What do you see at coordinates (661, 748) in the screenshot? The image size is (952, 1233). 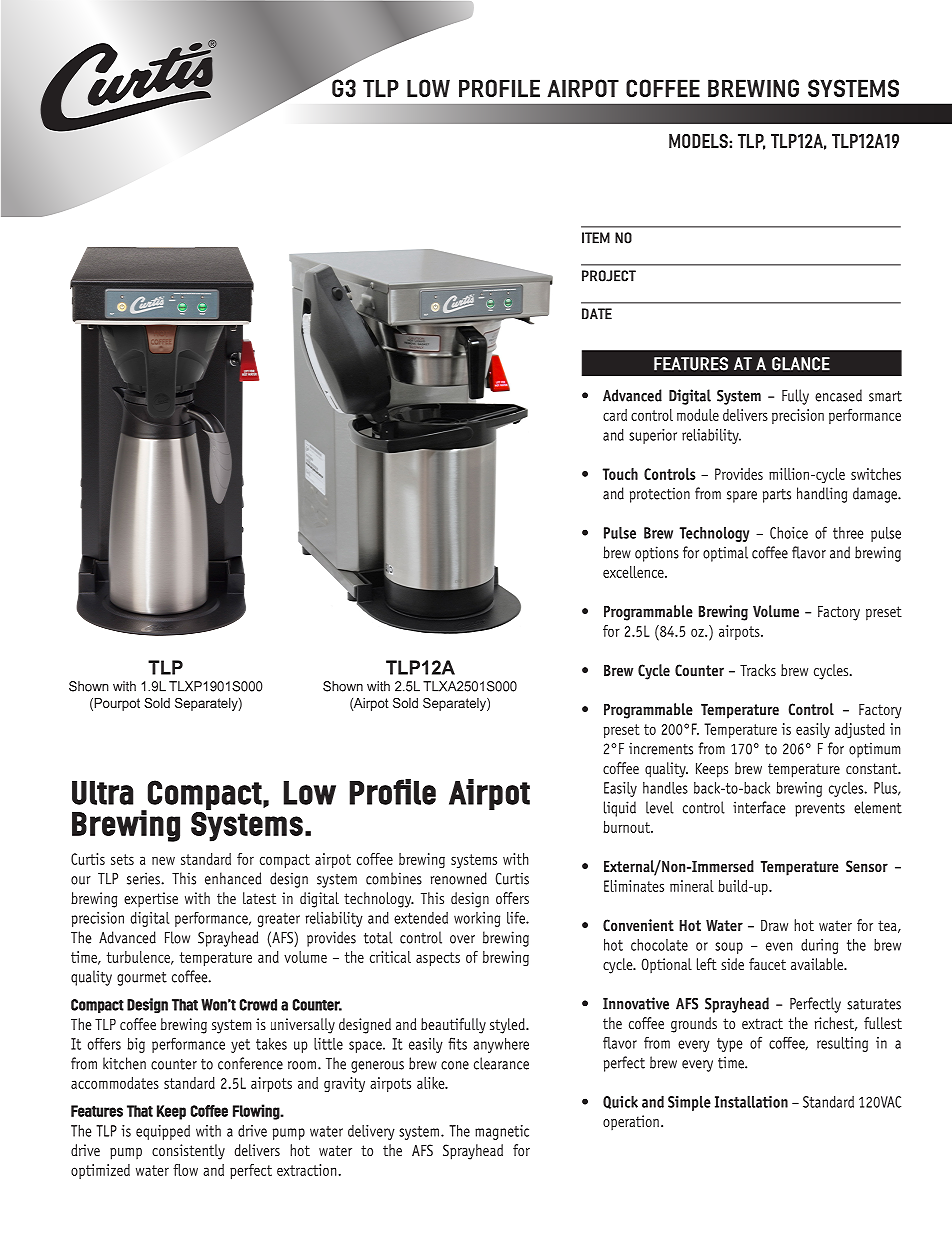 I see `increments` at bounding box center [661, 748].
